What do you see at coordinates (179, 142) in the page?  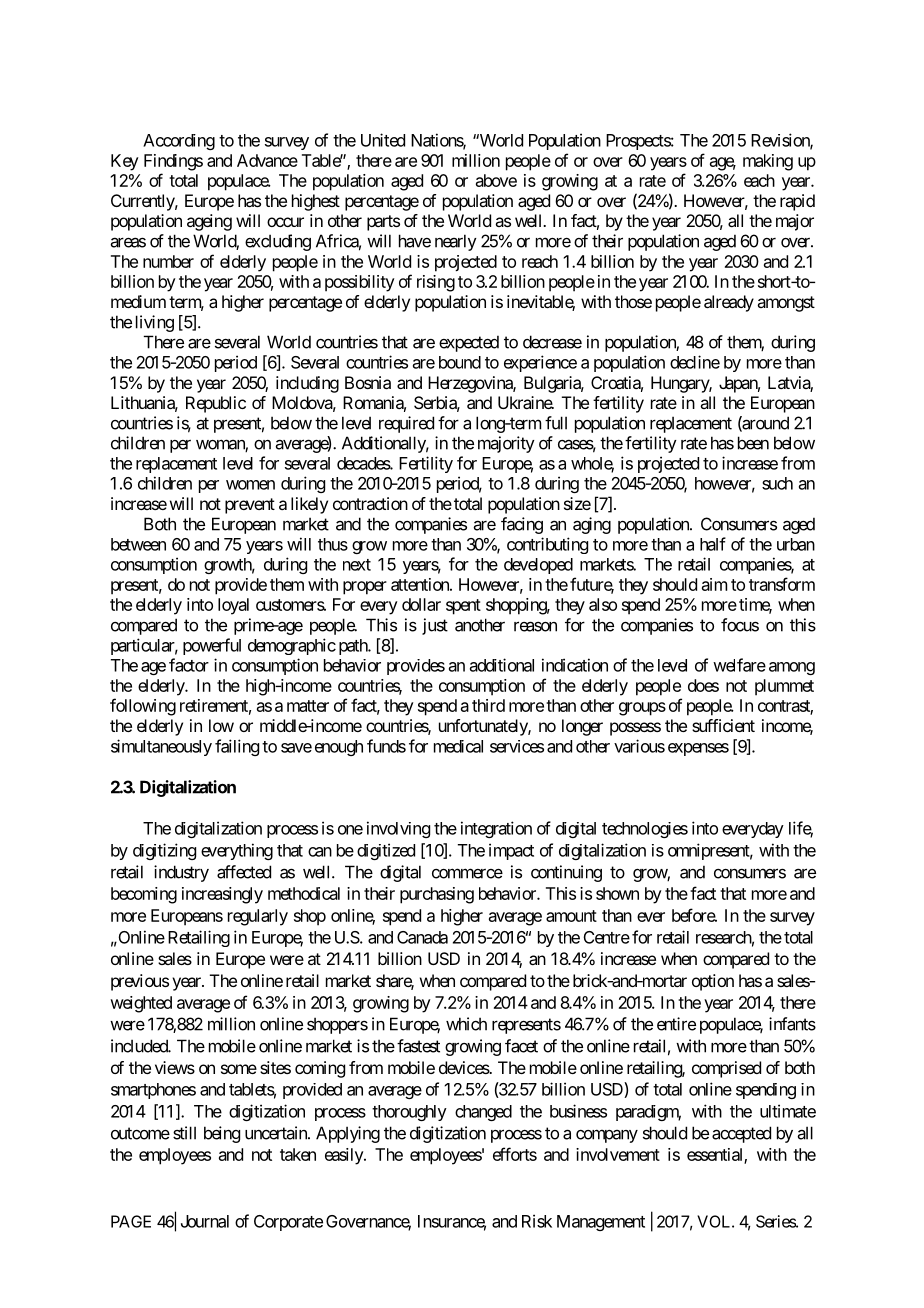 I see `According` at bounding box center [179, 142].
